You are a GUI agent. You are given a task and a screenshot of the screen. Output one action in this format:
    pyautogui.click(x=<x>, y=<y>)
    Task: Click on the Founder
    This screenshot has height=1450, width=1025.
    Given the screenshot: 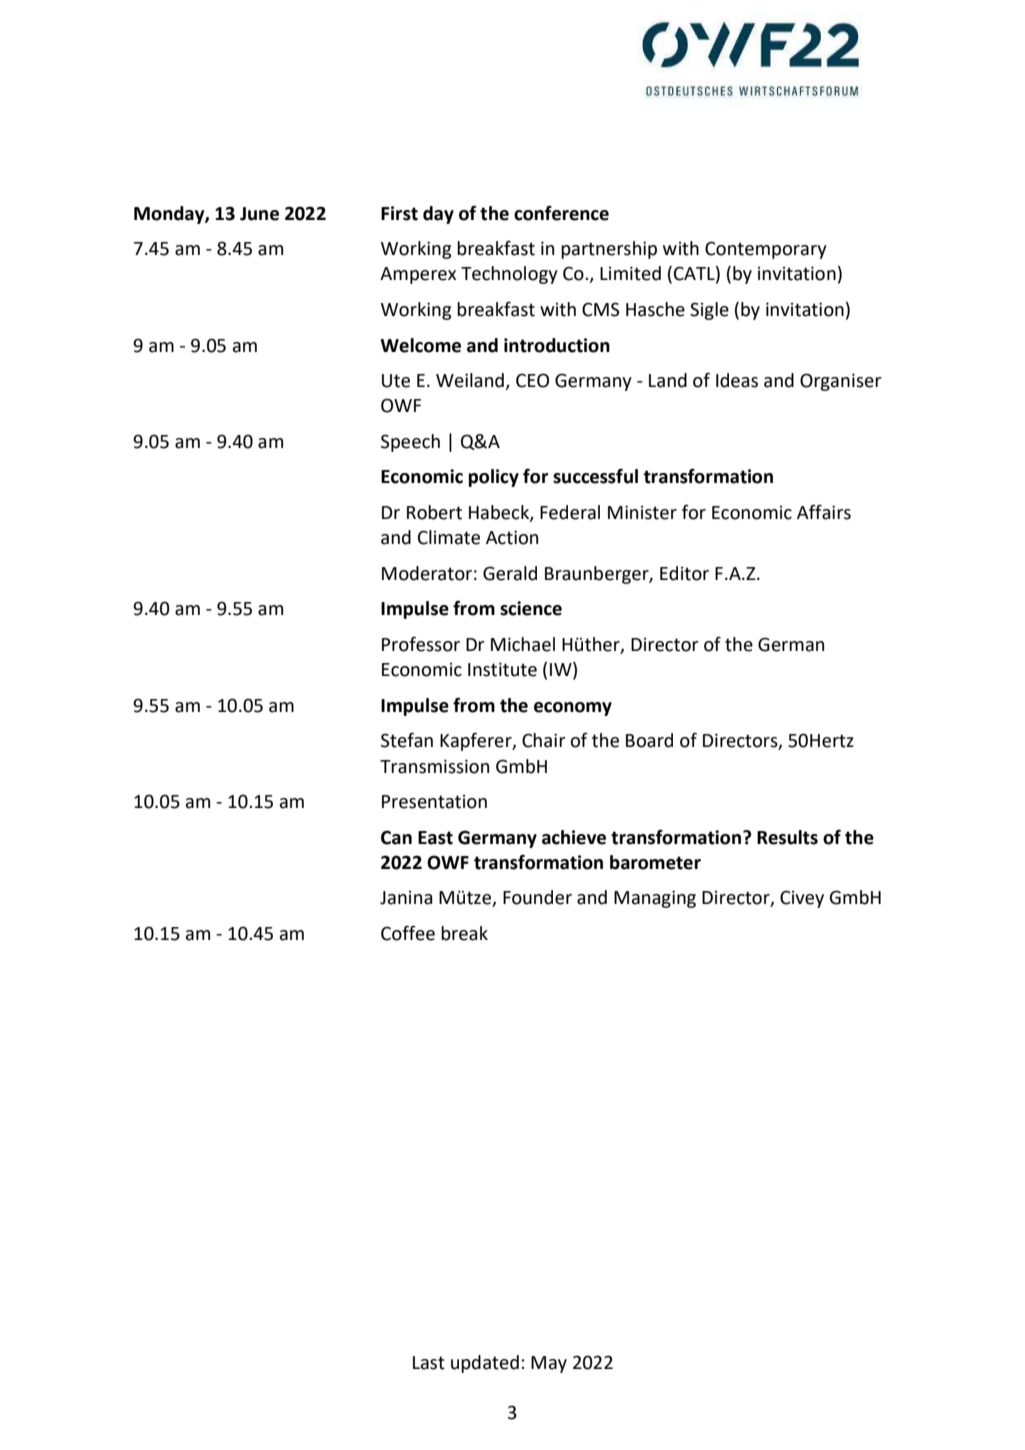 What is the action you would take?
    pyautogui.click(x=537, y=897)
